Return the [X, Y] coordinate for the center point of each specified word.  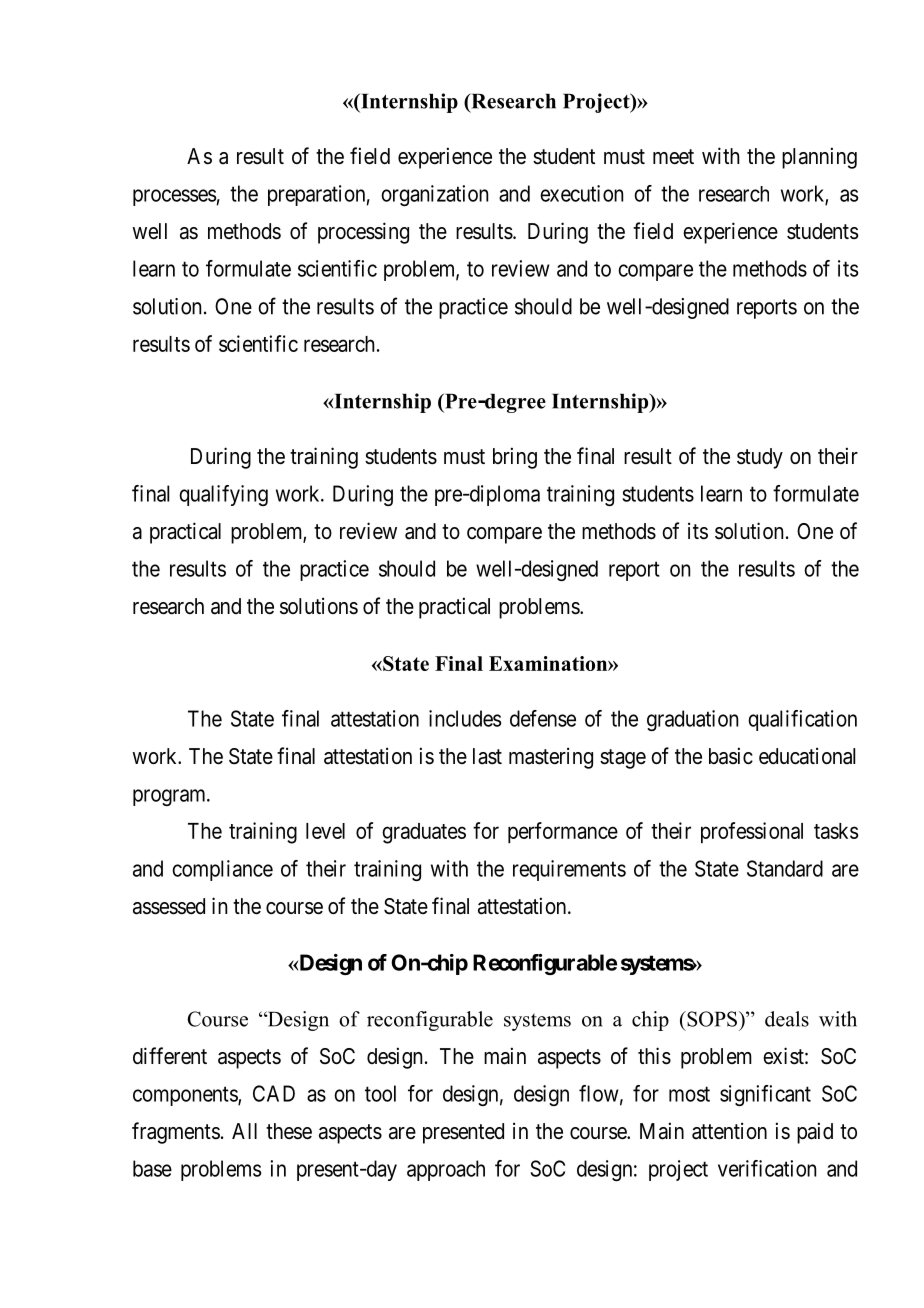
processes [174, 197]
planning [819, 158]
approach [446, 1170]
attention [729, 1131]
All [244, 1131]
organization [434, 195]
